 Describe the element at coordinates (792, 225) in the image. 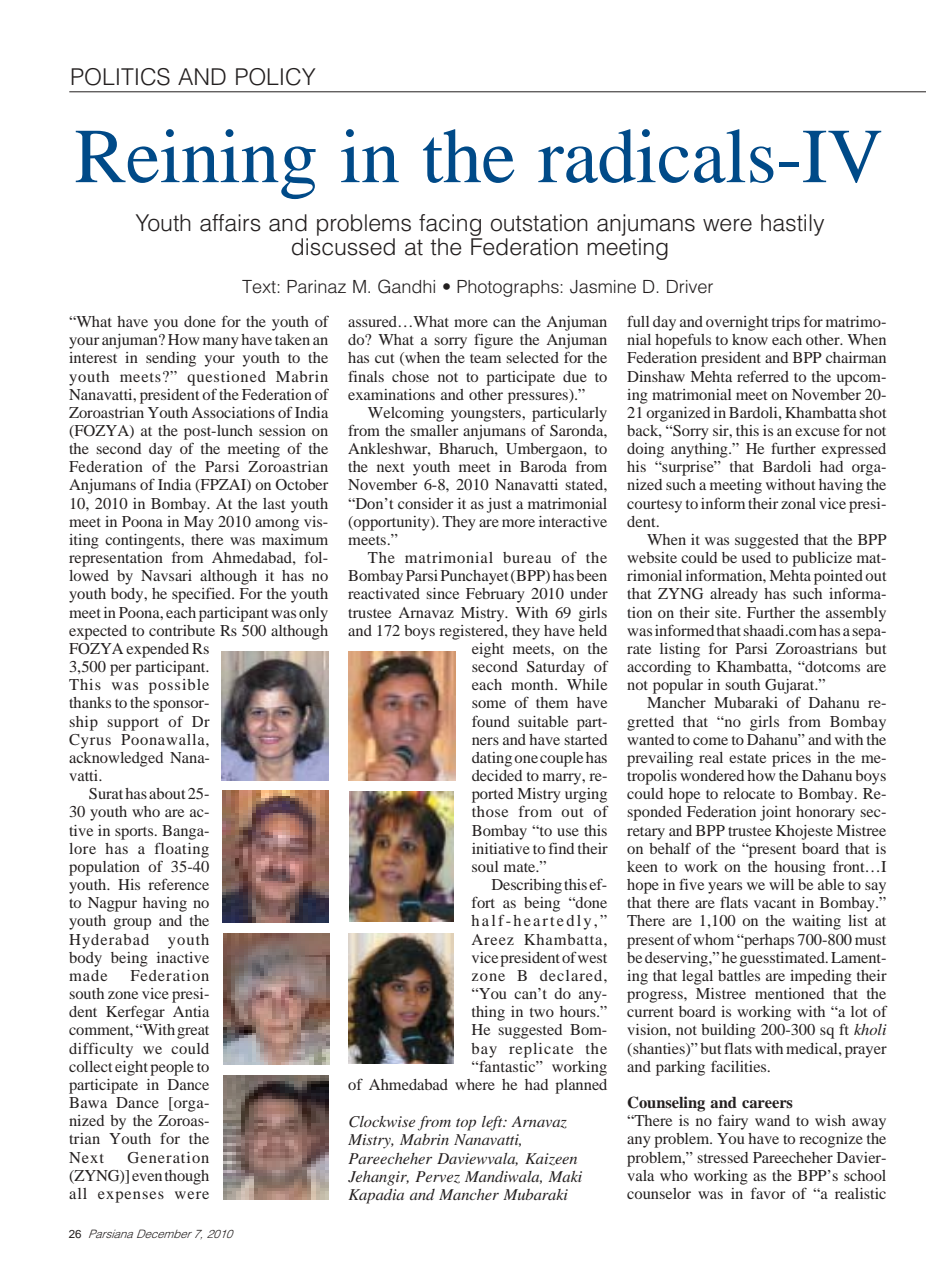

I see `hastily` at that location.
